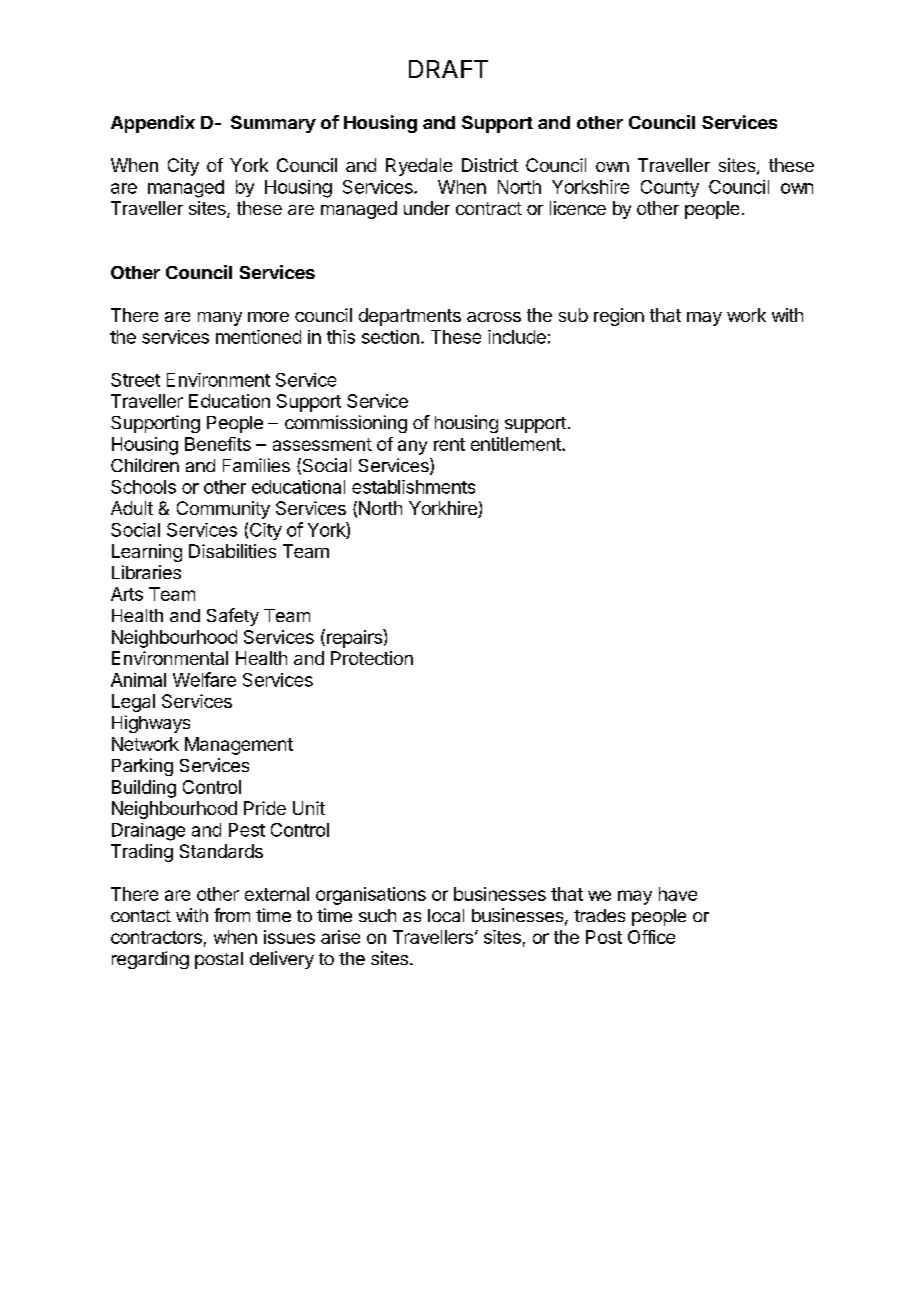 Image resolution: width=924 pixels, height=1308 pixels. I want to click on from, so click(232, 915).
